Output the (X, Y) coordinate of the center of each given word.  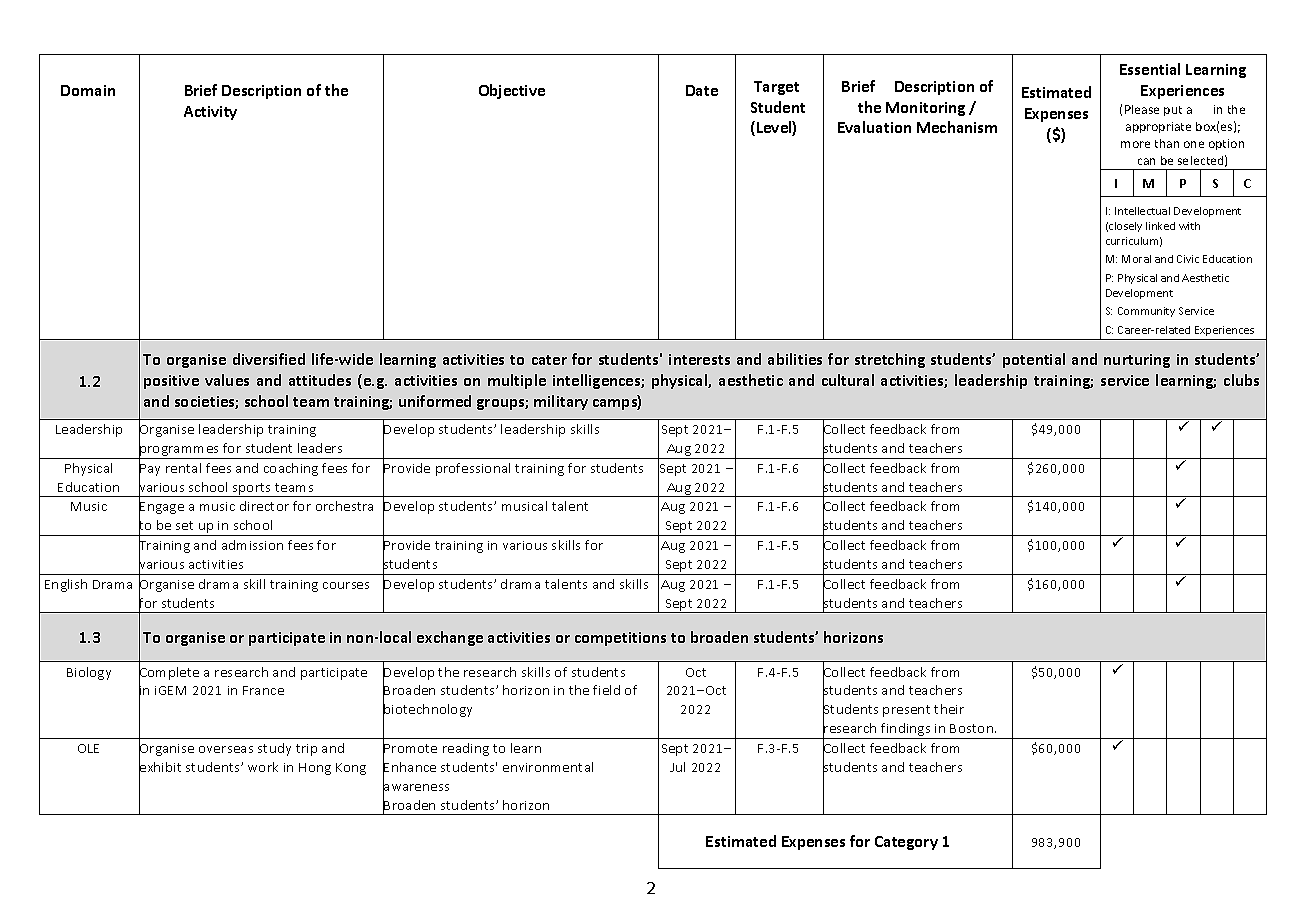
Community (1146, 312)
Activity (210, 113)
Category (906, 843)
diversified (269, 359)
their (949, 709)
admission (252, 545)
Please (1142, 109)
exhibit (160, 767)
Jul (677, 767)
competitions (620, 639)
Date (702, 90)
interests (699, 359)
